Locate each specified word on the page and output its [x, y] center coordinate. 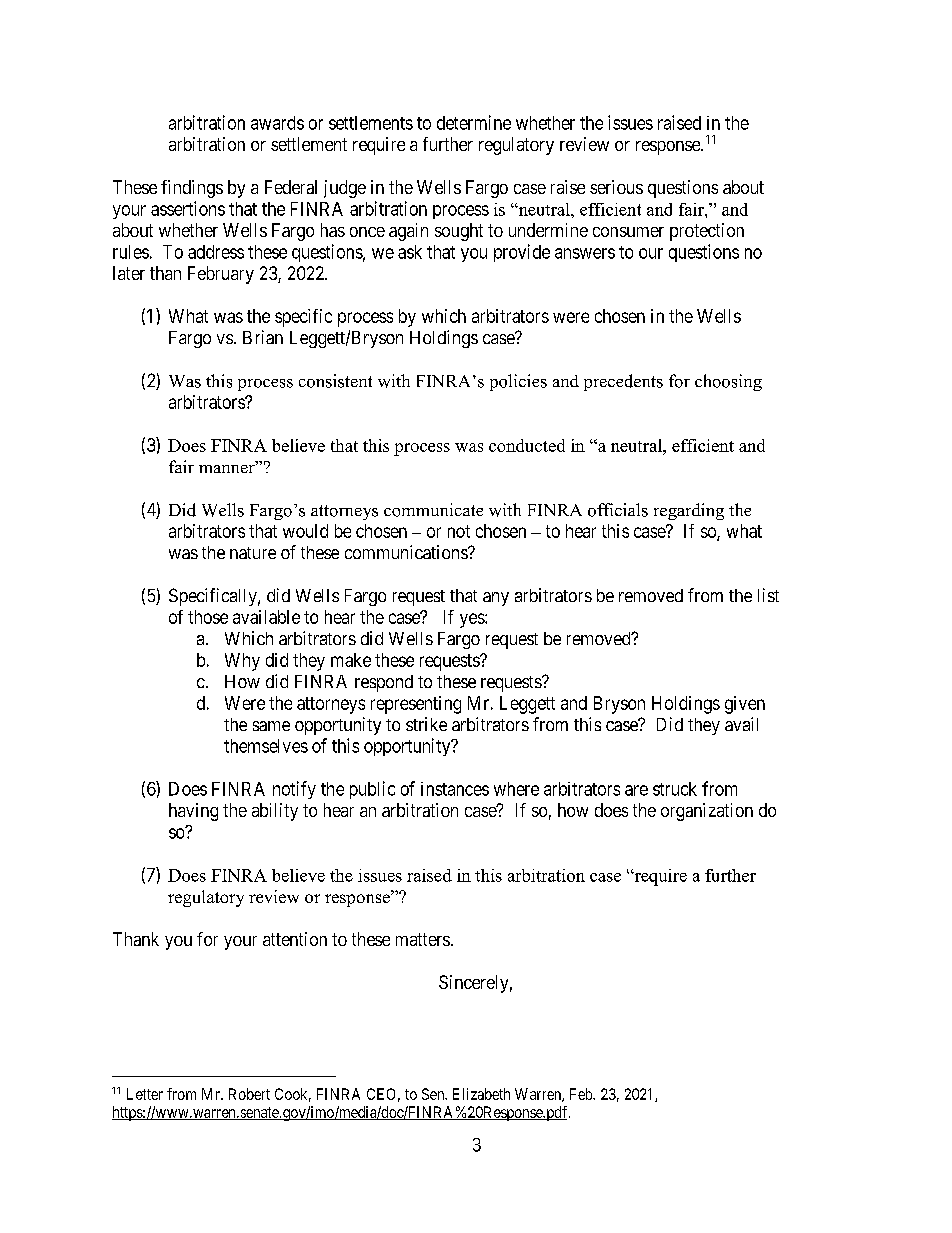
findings [192, 189]
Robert [249, 1094]
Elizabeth [481, 1094]
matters [423, 939]
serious [616, 187]
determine [474, 122]
